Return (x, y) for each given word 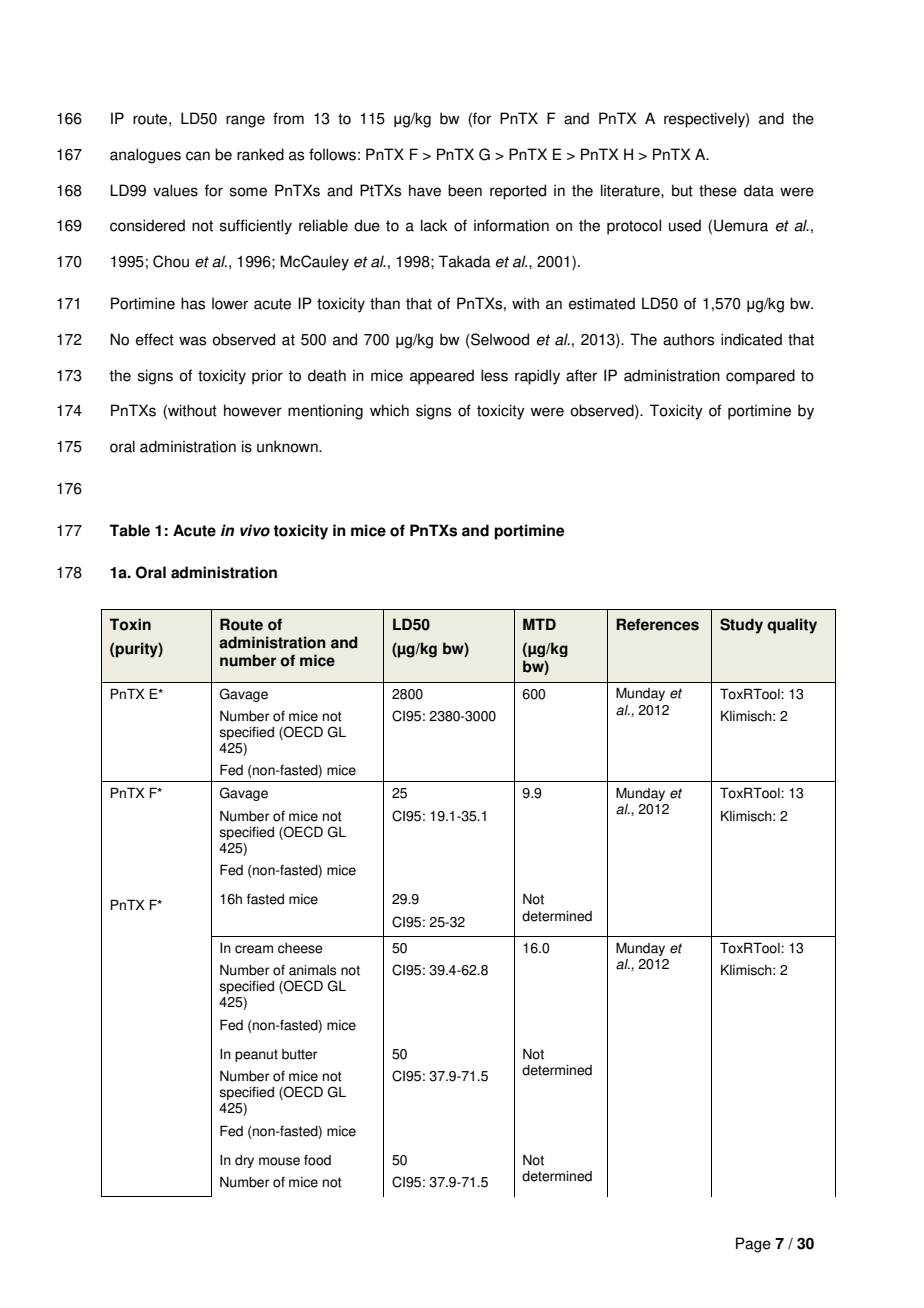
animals (312, 970)
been (465, 190)
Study (741, 626)
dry (244, 1161)
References (657, 624)
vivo (255, 530)
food (317, 1160)
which (389, 410)
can (198, 156)
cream (254, 949)
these (718, 190)
